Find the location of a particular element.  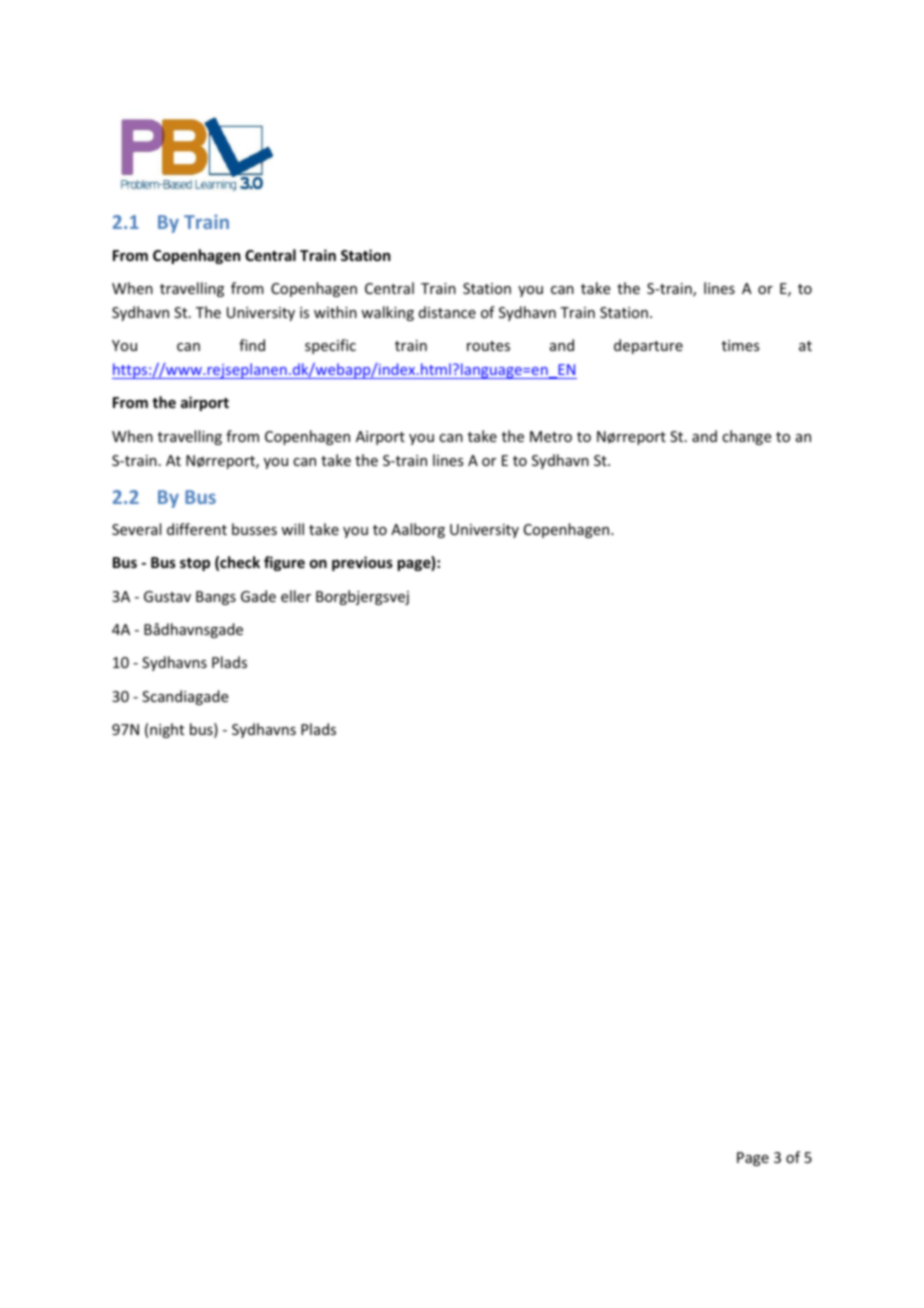

previous is located at coordinates (362, 563).
